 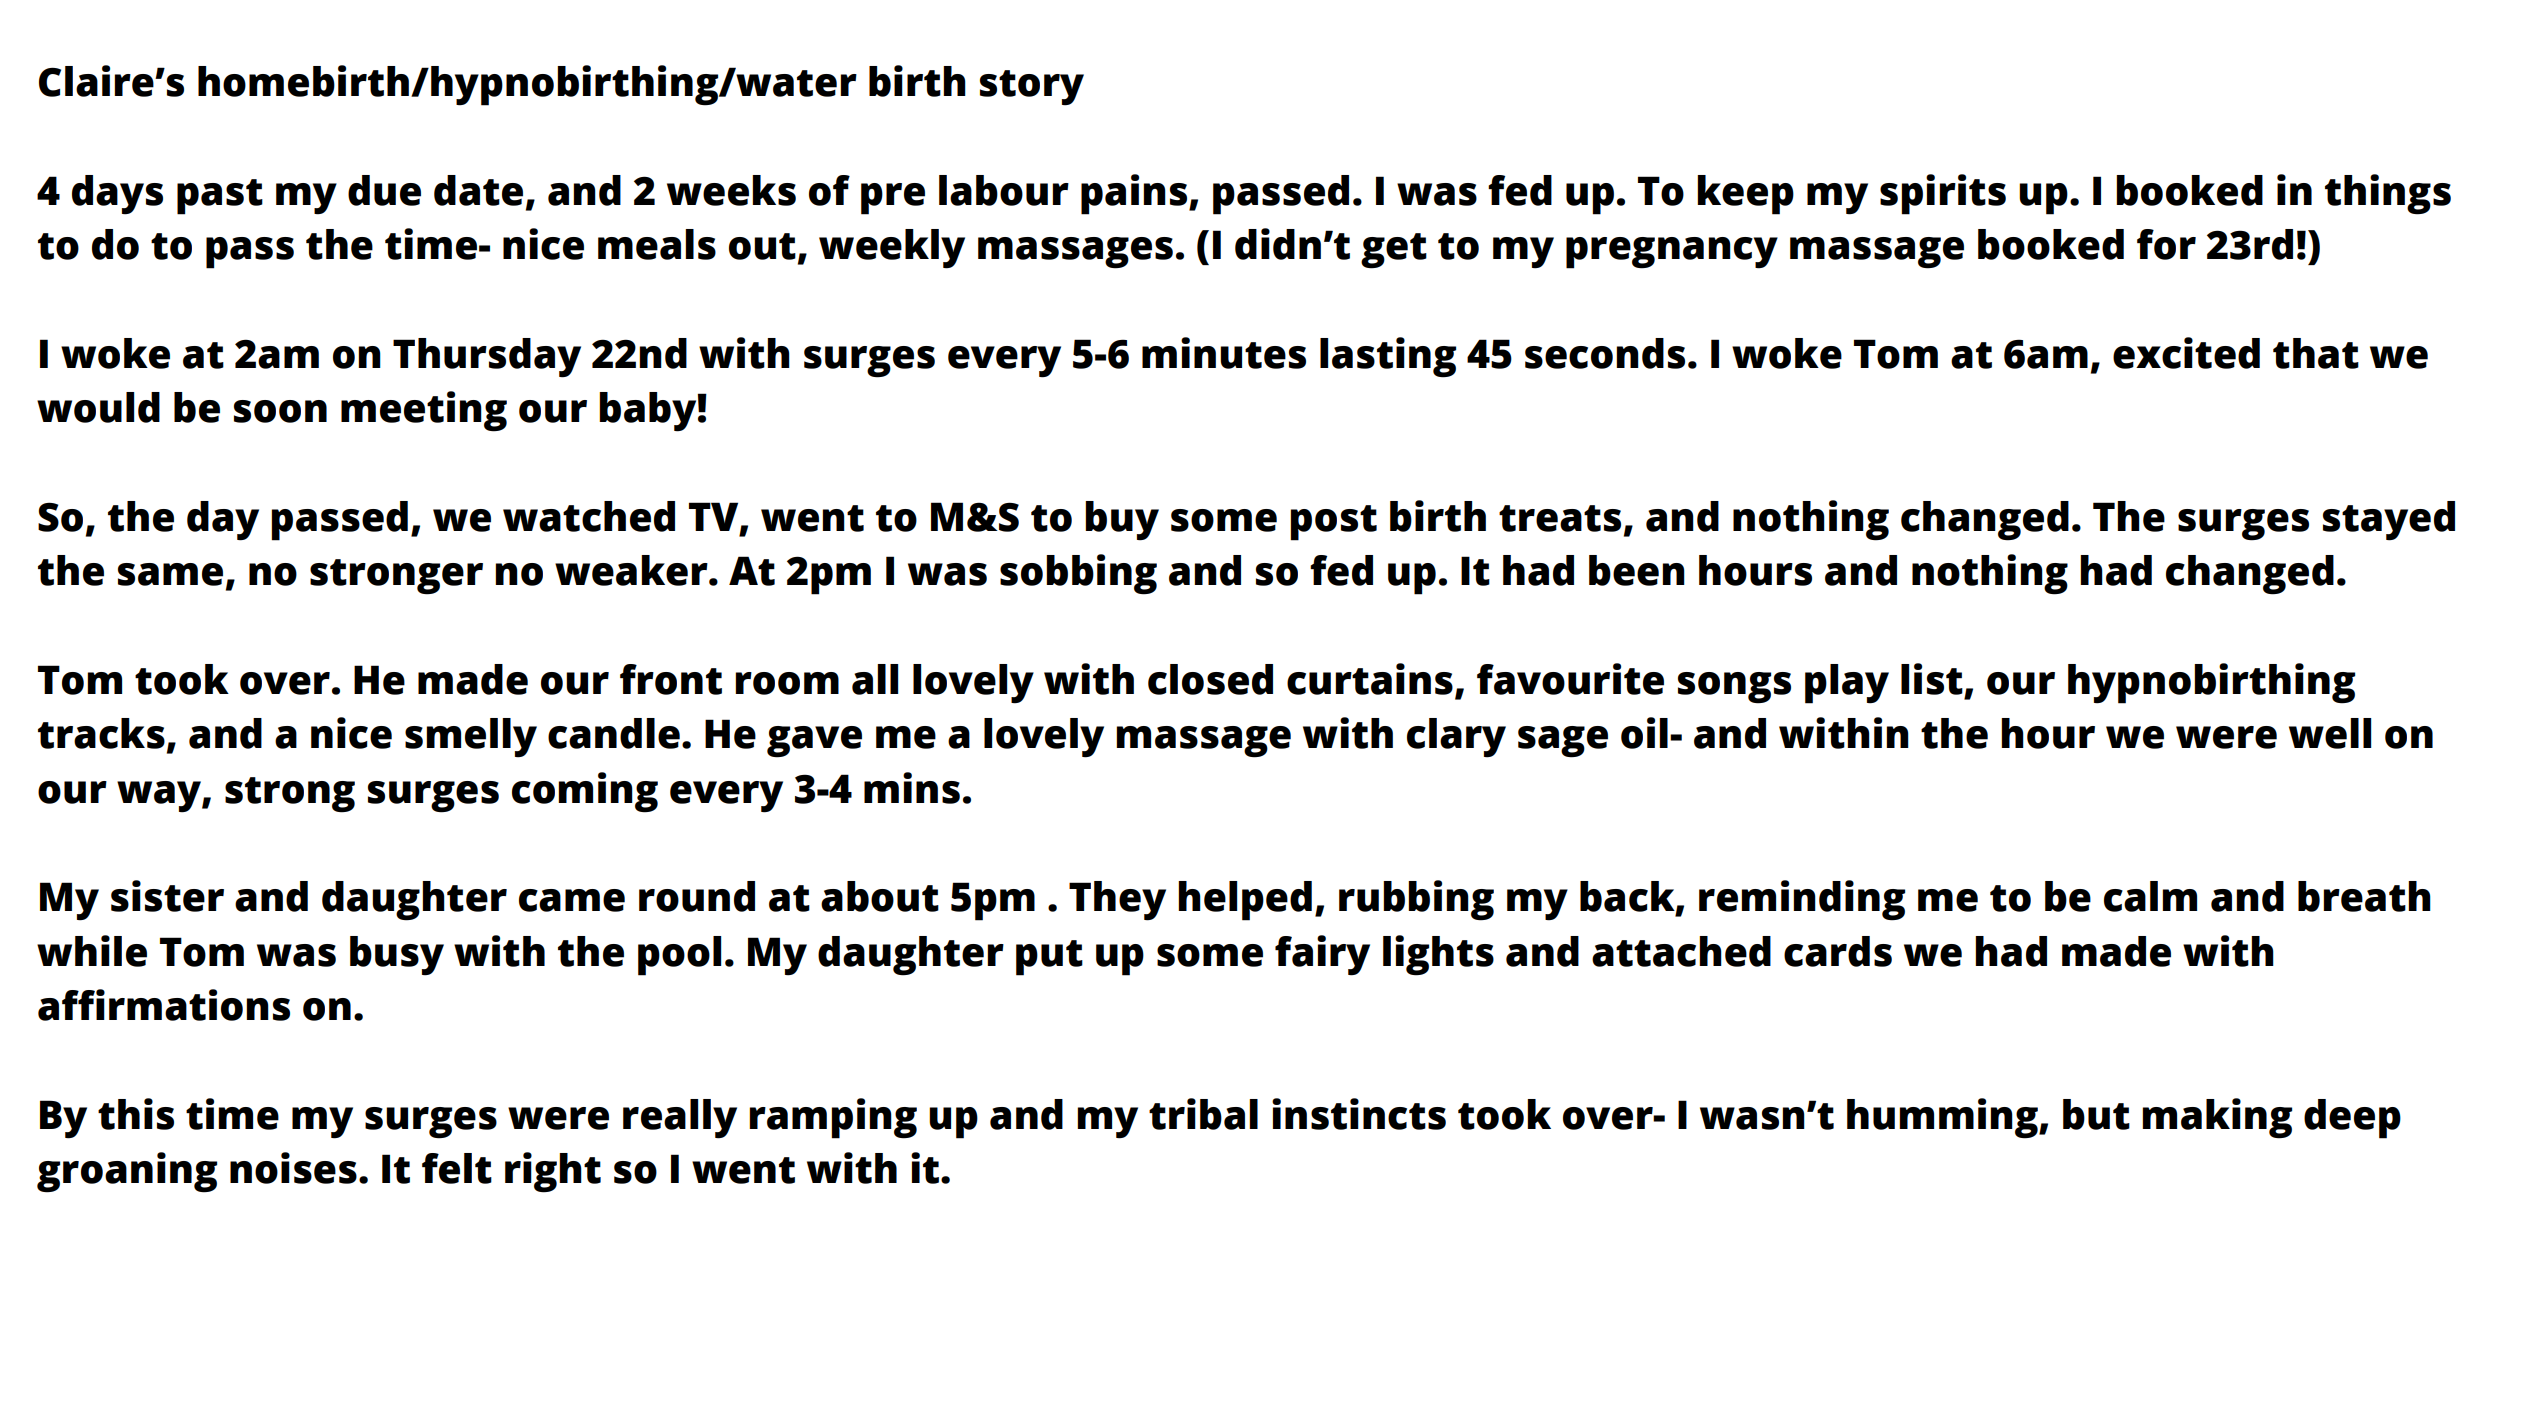 I want to click on story, so click(x=1032, y=88).
